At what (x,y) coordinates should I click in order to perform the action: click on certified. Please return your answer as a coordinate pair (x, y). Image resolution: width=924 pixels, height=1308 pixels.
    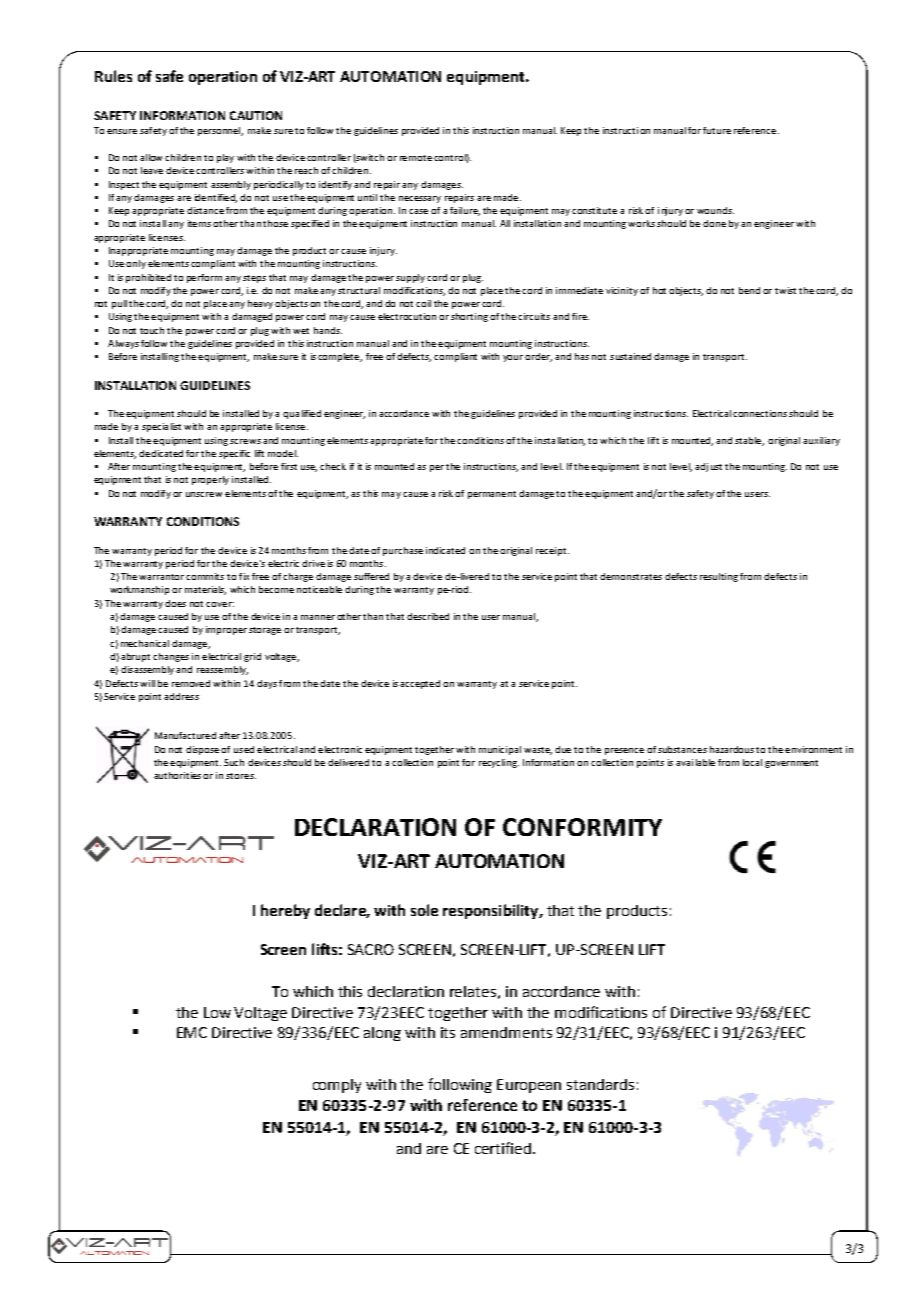
    Looking at the image, I should click on (503, 1148).
